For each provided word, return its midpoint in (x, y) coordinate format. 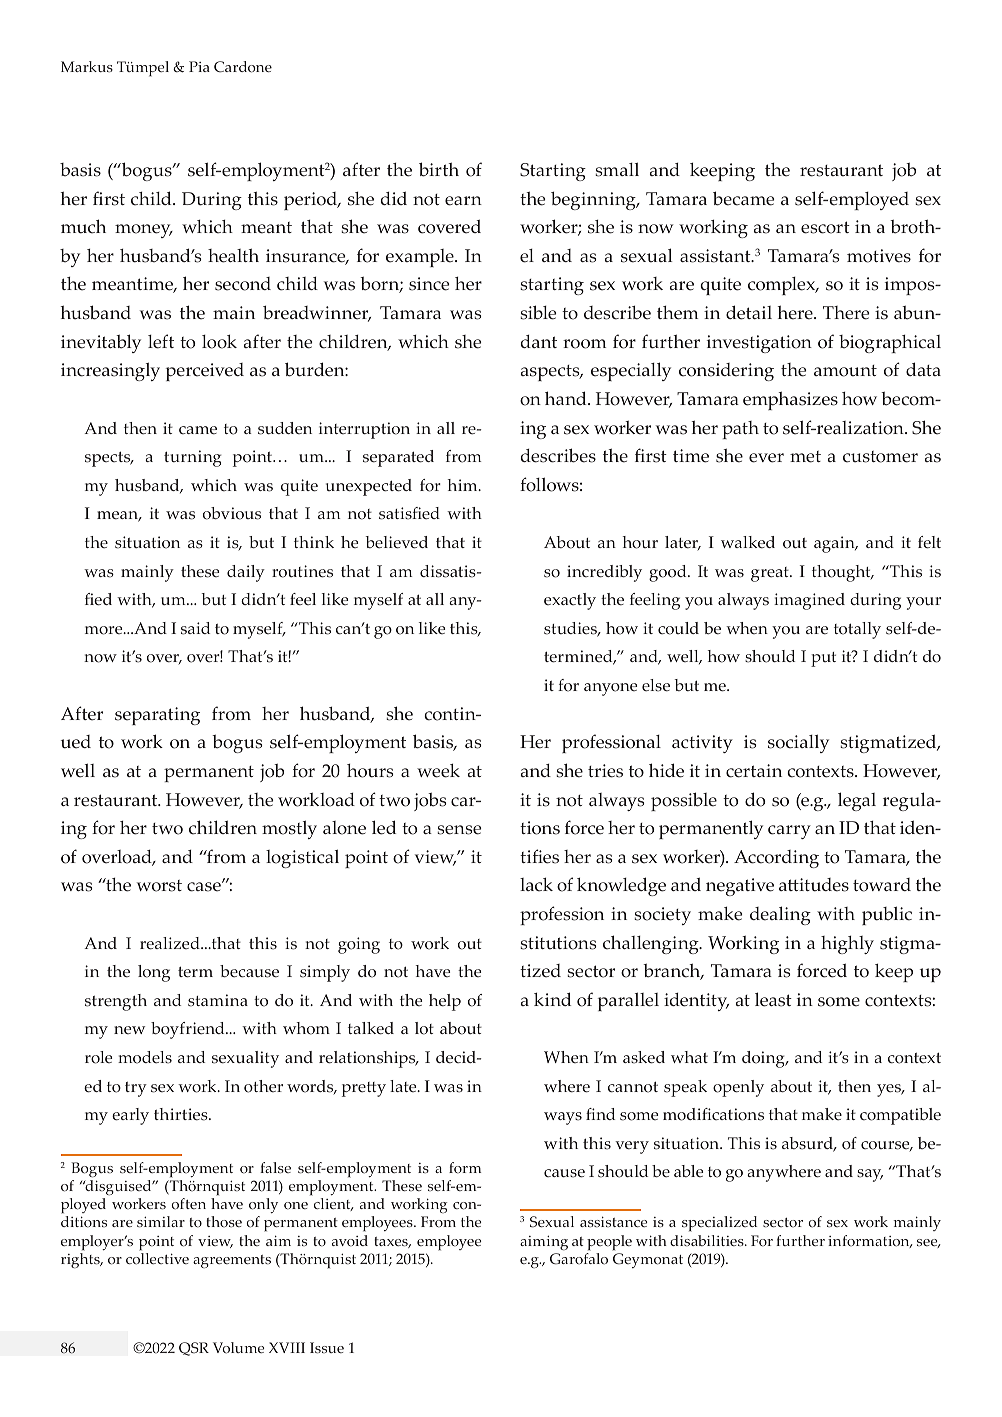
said (195, 628)
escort (825, 227)
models (145, 1057)
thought (842, 573)
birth (439, 169)
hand (567, 398)
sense (459, 830)
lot (424, 1028)
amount (845, 371)
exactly (570, 601)
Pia (199, 66)
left (161, 341)
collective (157, 1259)
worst (159, 886)
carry (789, 832)
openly (738, 1088)
